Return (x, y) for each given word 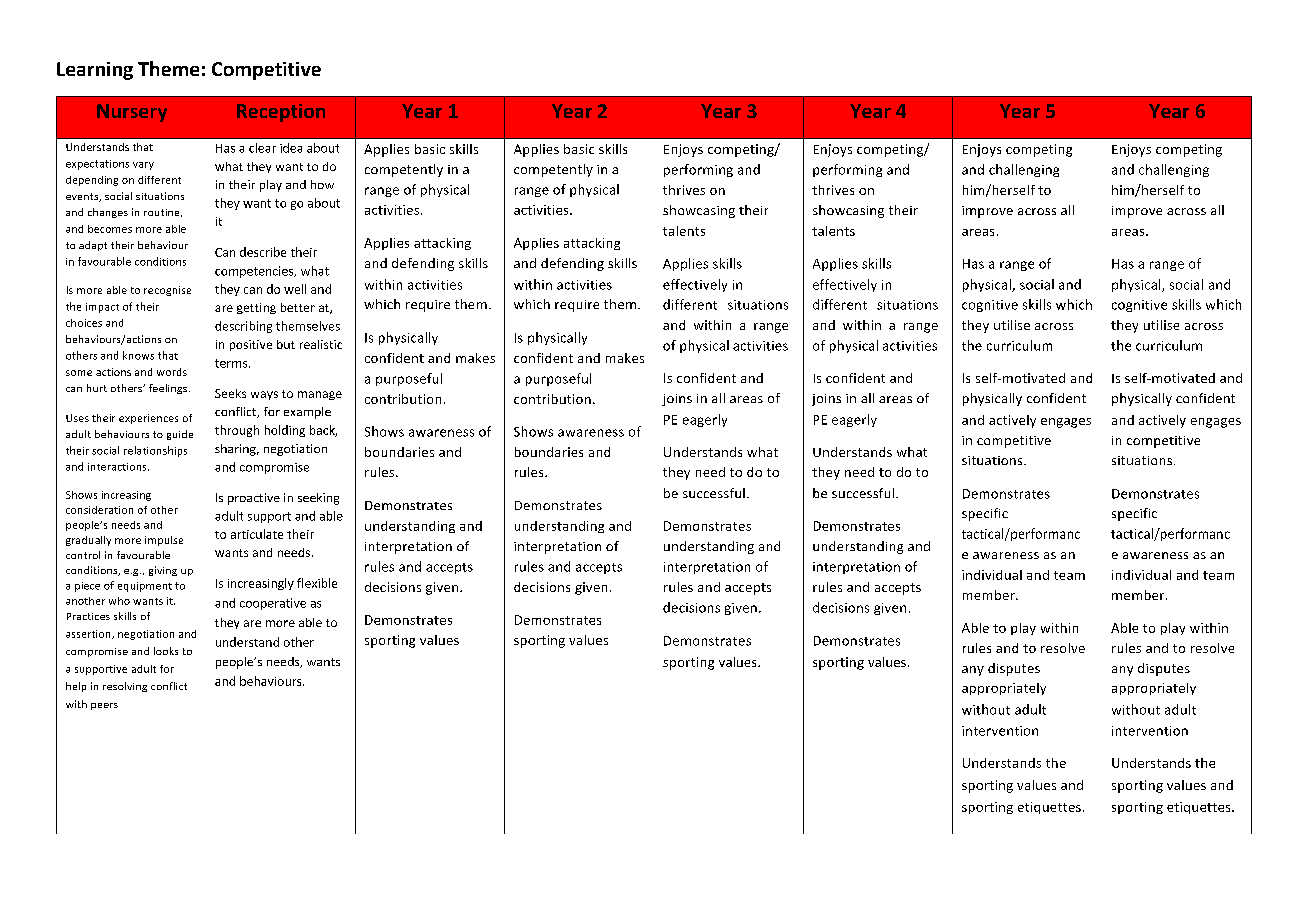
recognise (167, 291)
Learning (95, 71)
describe (263, 252)
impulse (164, 541)
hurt (97, 388)
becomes (110, 229)
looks (166, 651)
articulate (257, 534)
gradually (88, 541)
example (307, 413)
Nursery (132, 113)
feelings (169, 389)
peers (104, 706)
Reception (281, 113)
